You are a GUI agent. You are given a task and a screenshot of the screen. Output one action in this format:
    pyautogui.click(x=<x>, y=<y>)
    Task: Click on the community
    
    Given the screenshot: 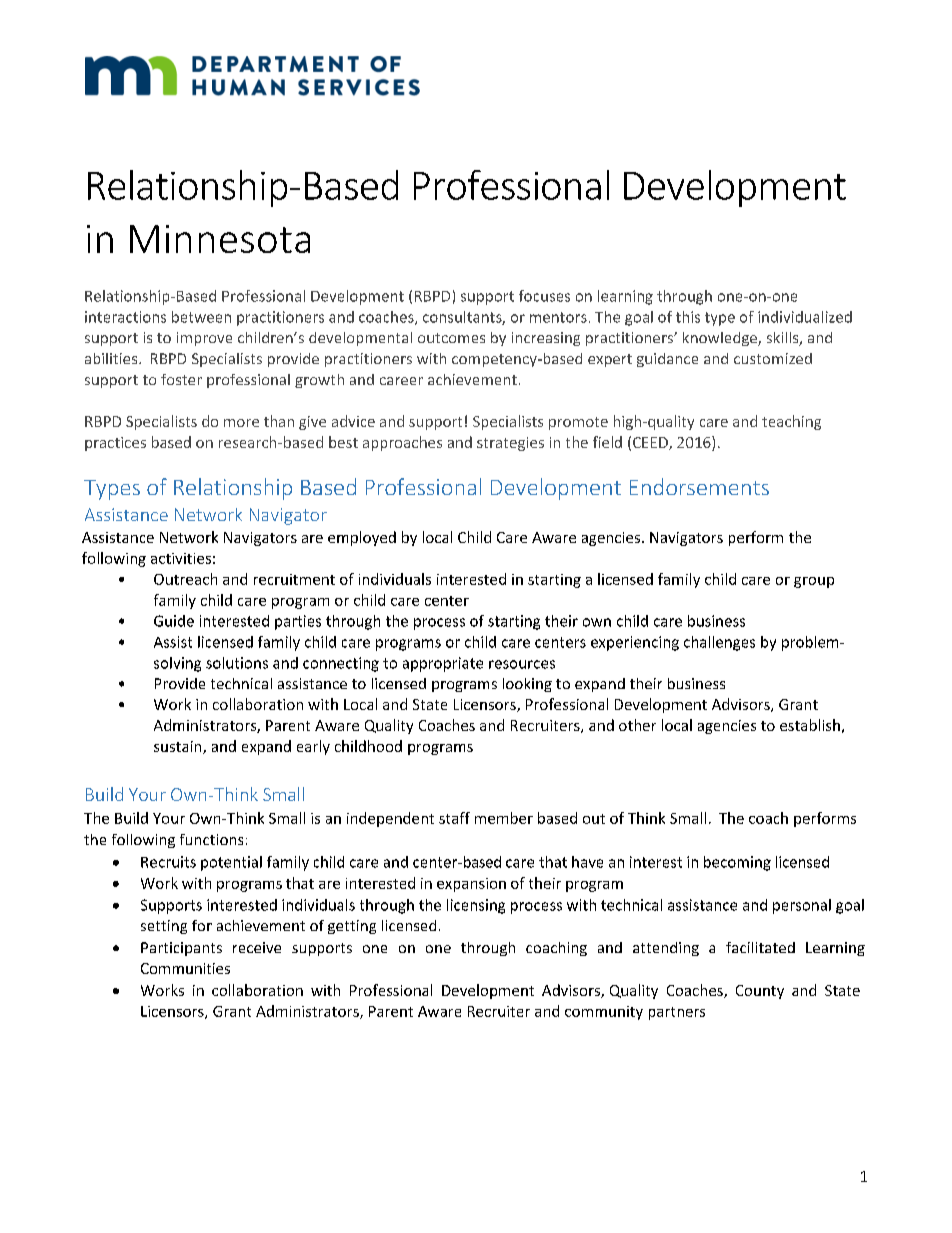 What is the action you would take?
    pyautogui.click(x=604, y=1013)
